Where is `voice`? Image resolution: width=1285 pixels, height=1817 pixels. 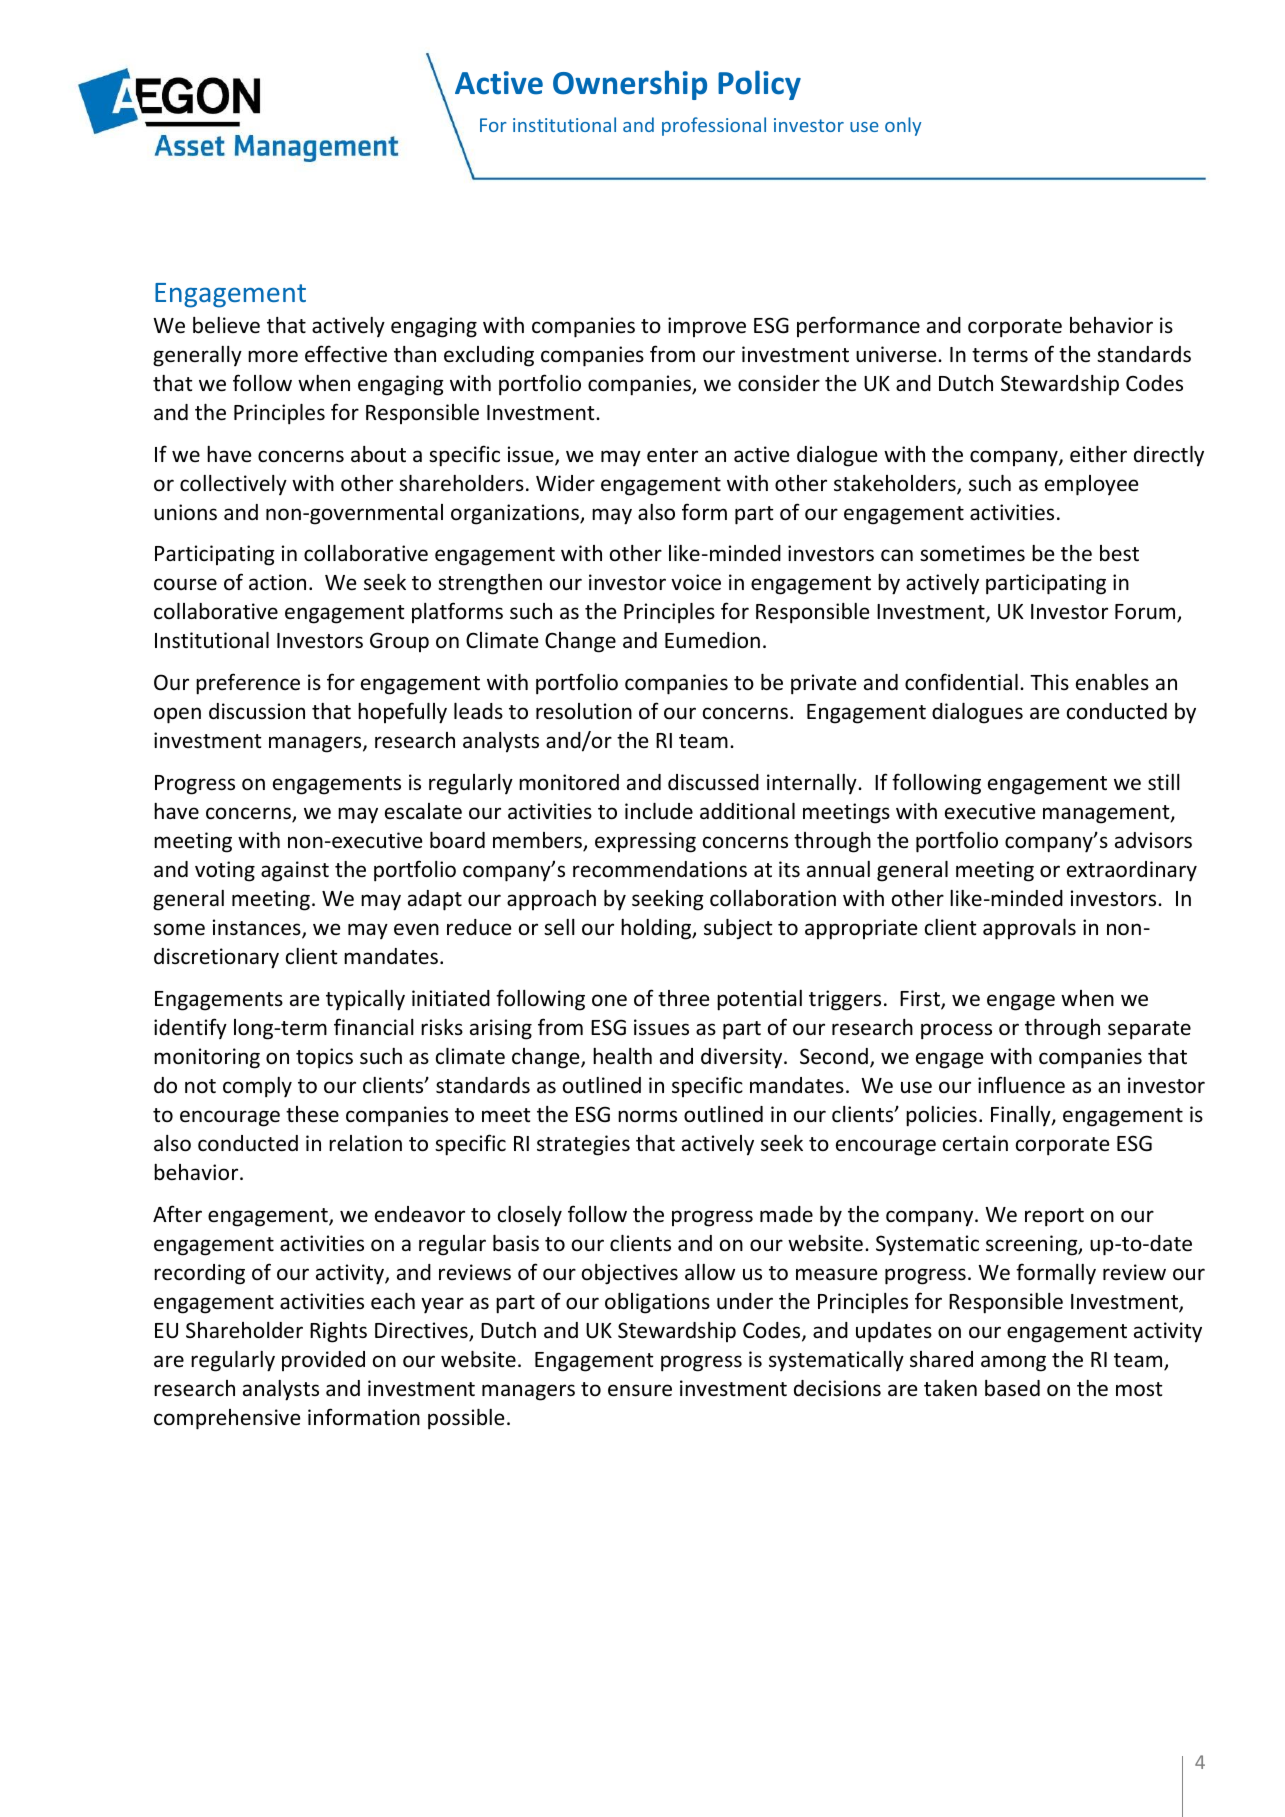
voice is located at coordinates (696, 582).
